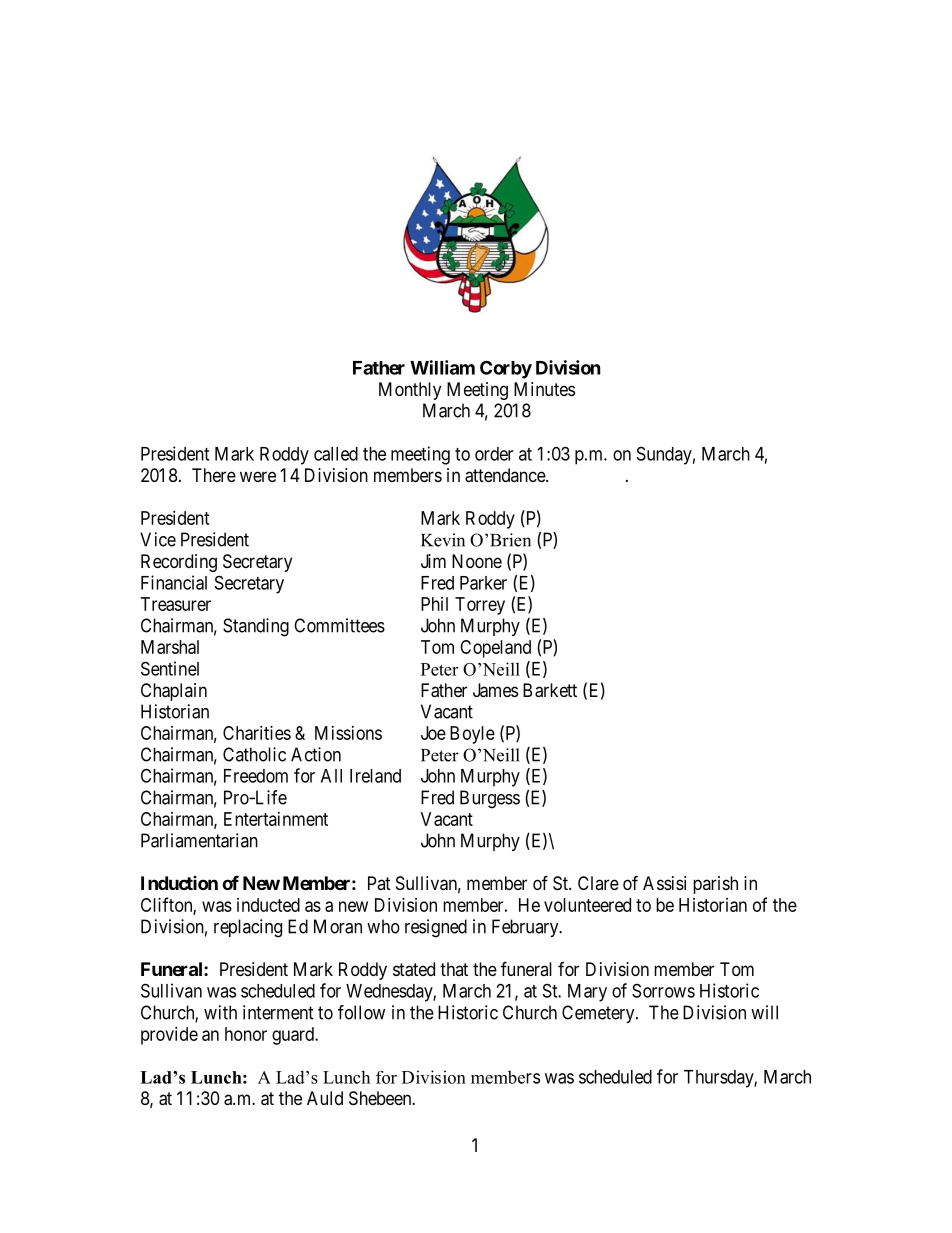 Image resolution: width=952 pixels, height=1233 pixels. I want to click on Auld, so click(325, 1098).
